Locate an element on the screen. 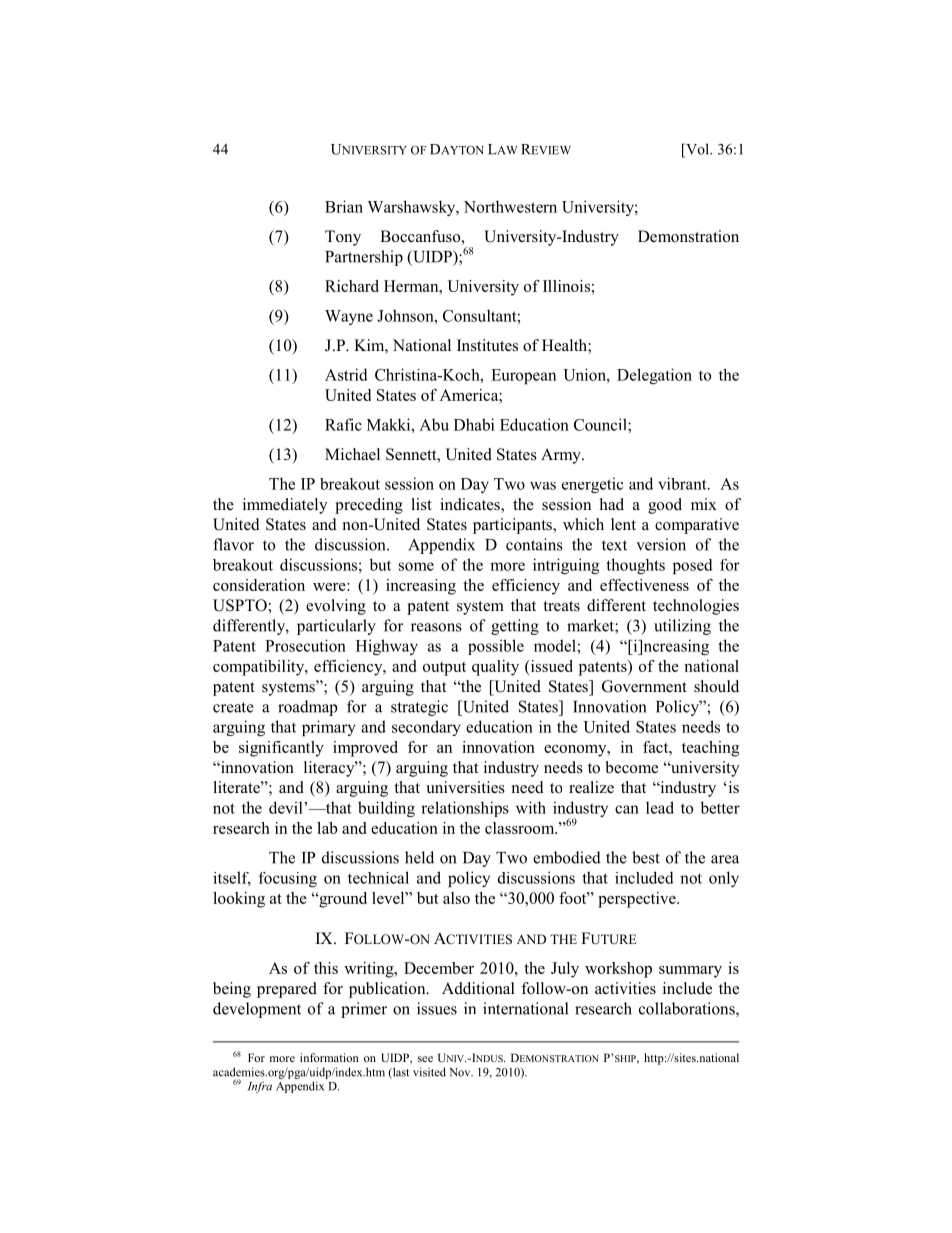  Northwestern is located at coordinates (510, 206).
